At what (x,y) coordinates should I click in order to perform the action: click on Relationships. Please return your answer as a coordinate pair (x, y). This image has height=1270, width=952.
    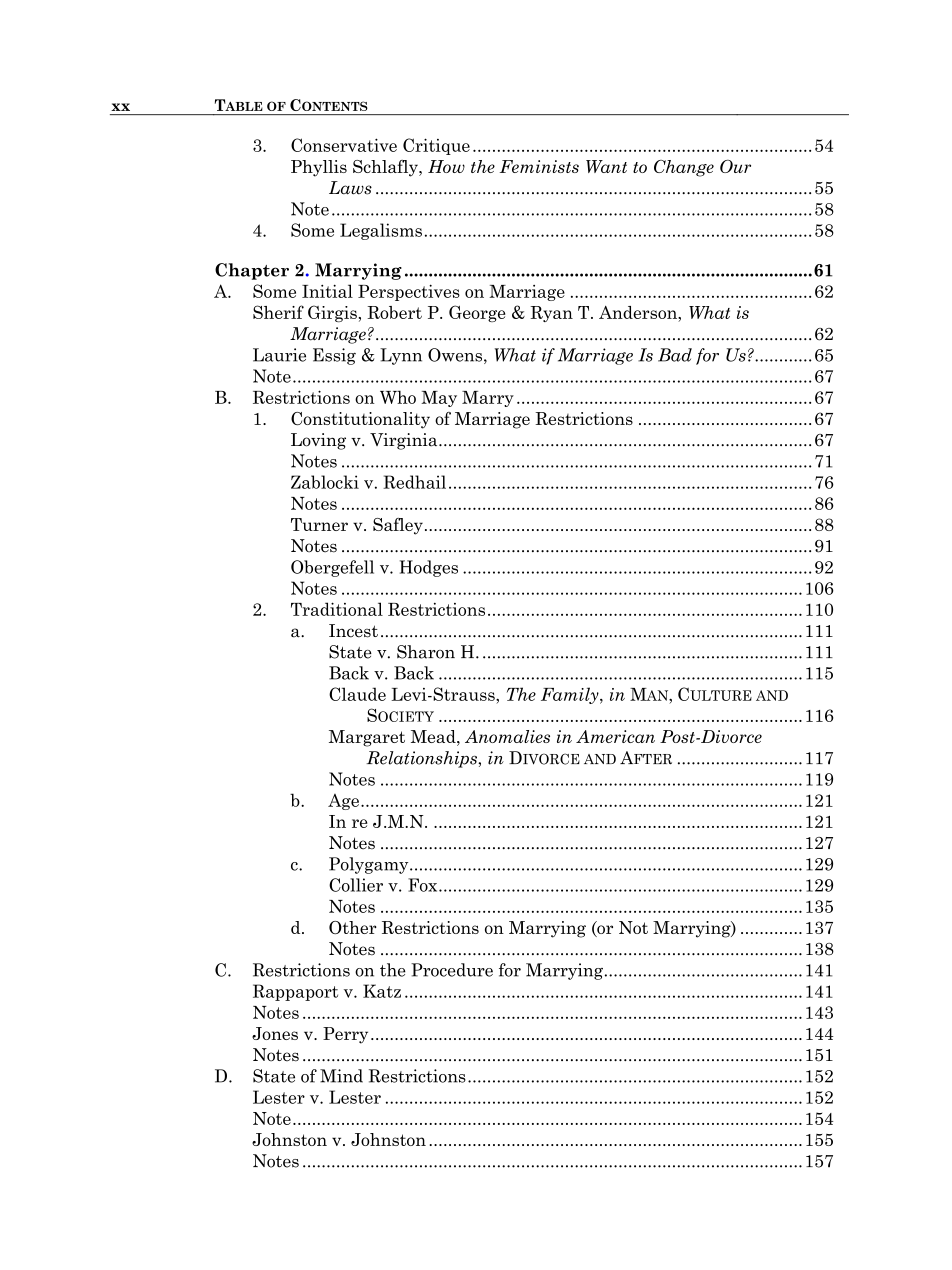
    Looking at the image, I should click on (422, 759).
